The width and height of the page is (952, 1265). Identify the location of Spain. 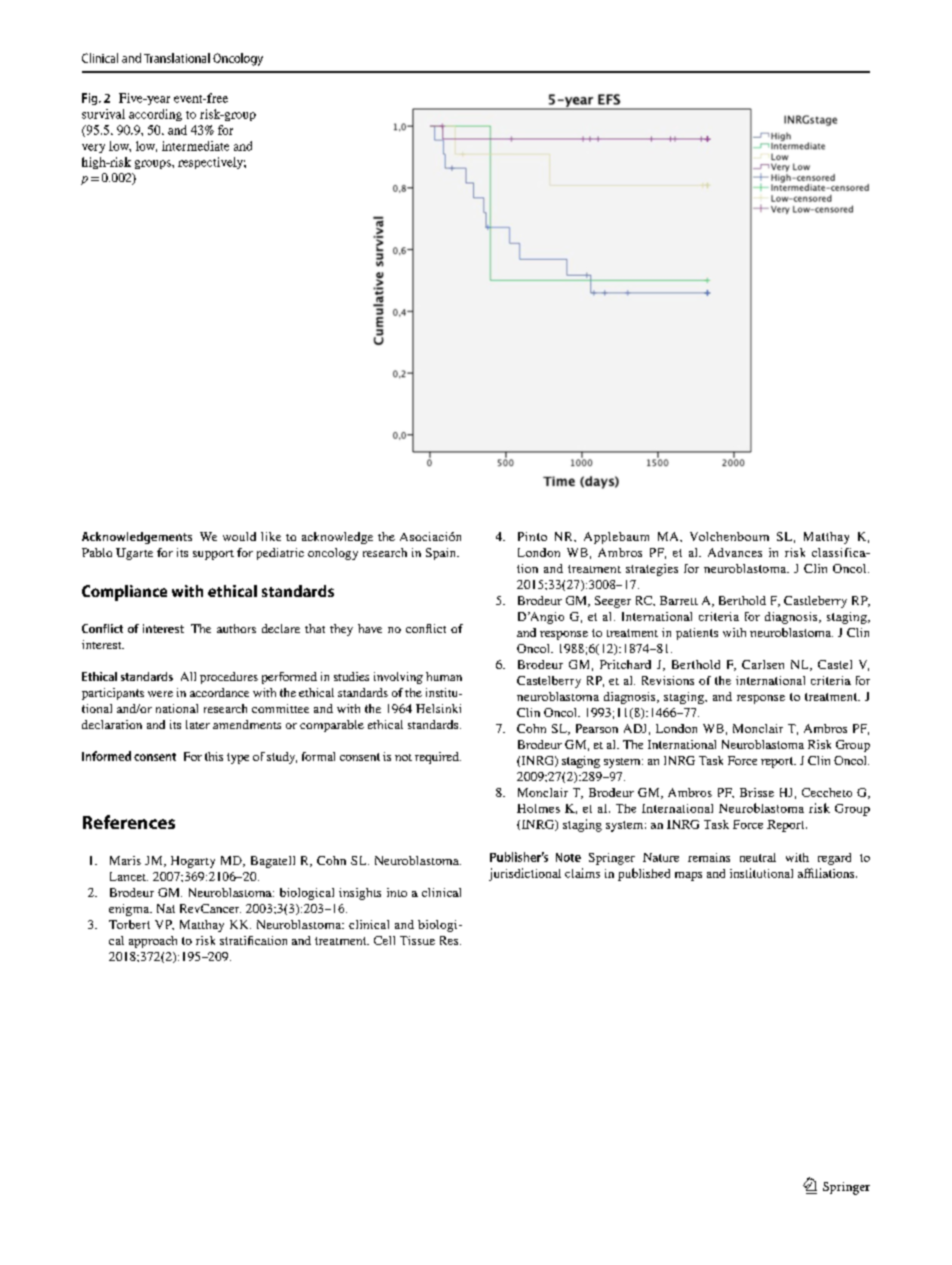
(442, 554).
